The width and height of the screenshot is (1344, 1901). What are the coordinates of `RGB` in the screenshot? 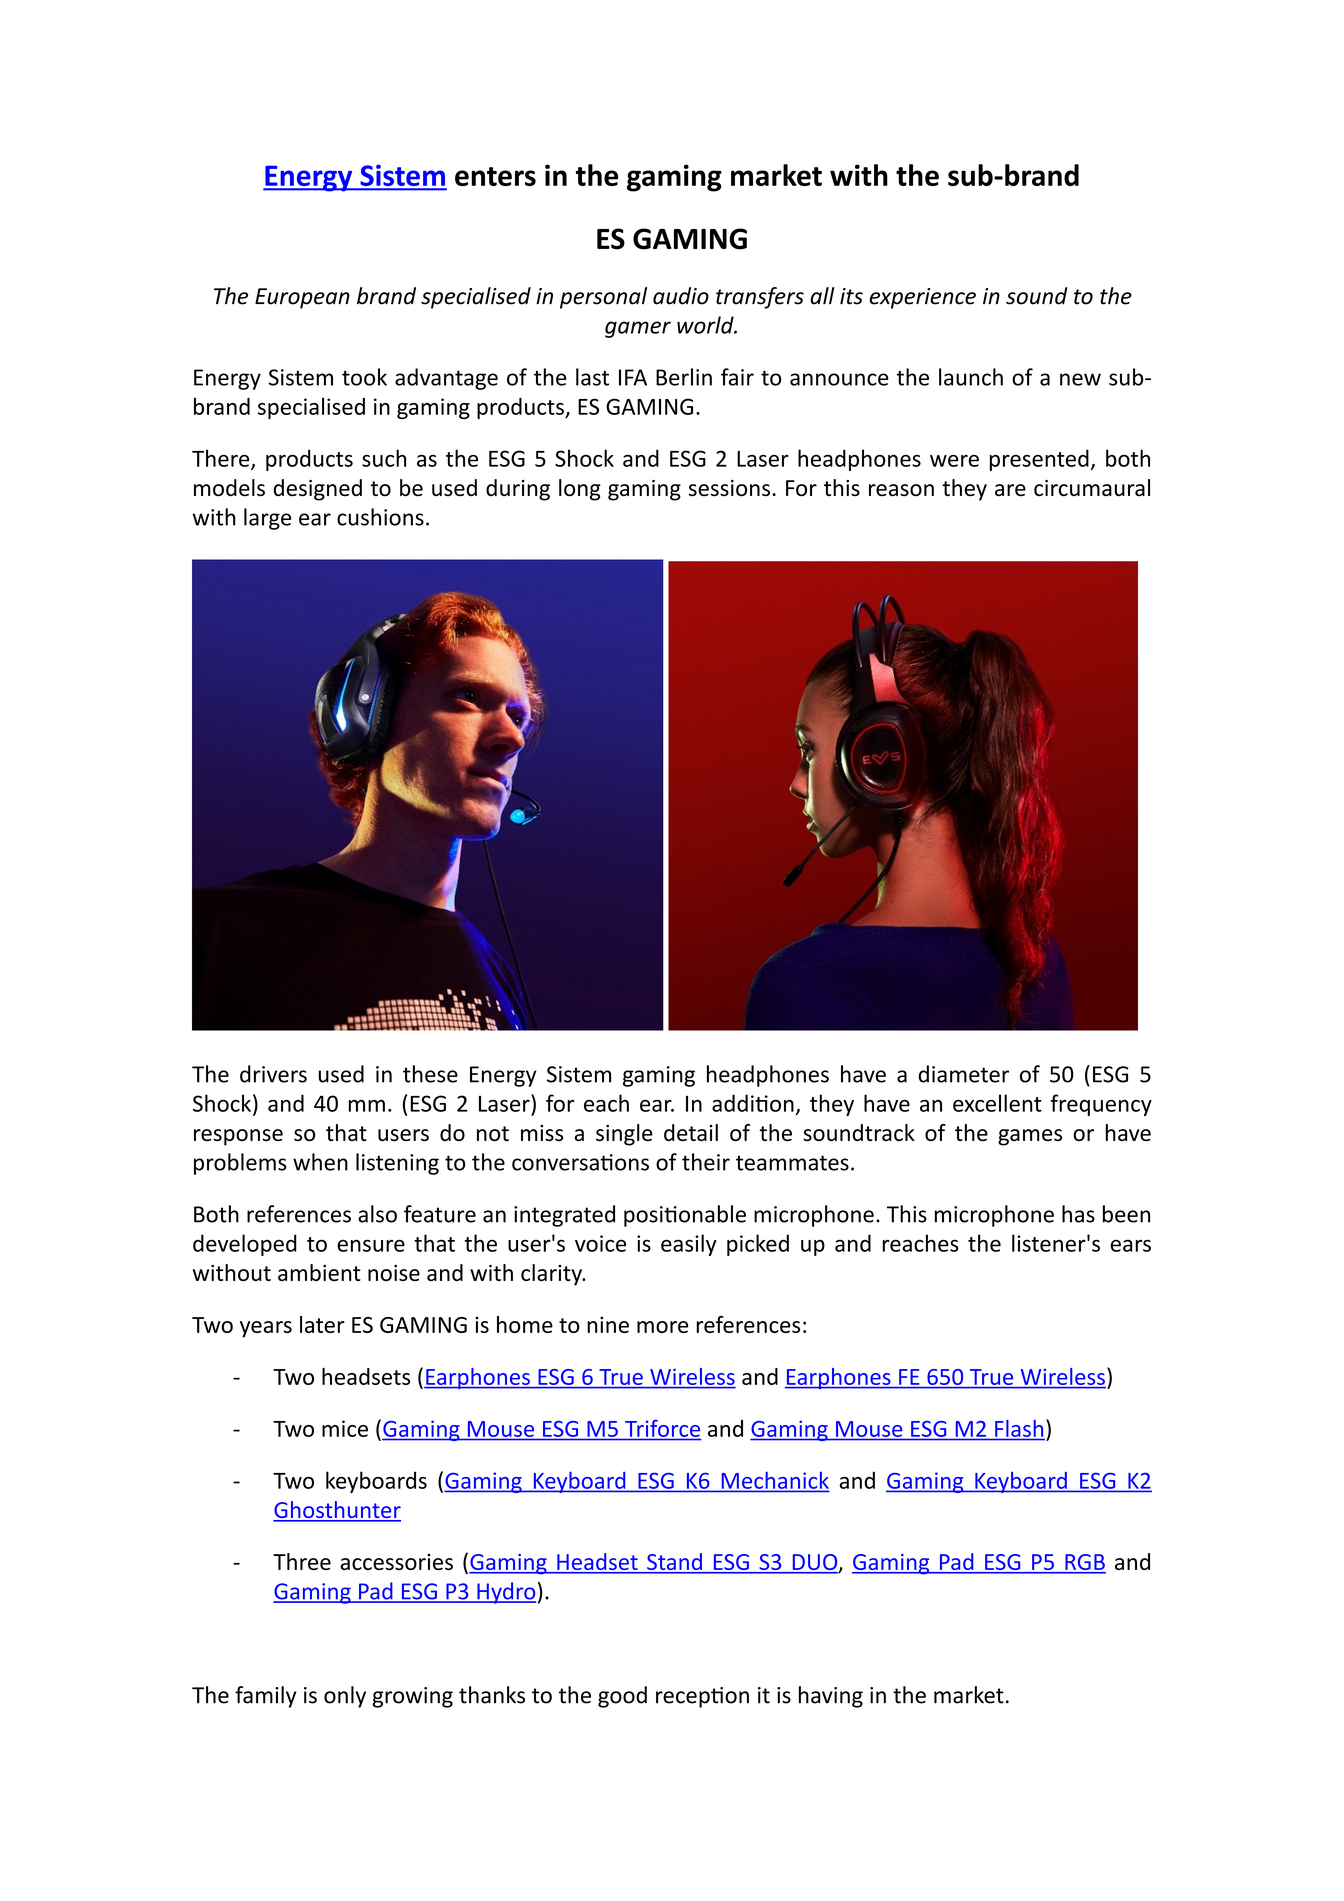 It's located at (1084, 1563).
